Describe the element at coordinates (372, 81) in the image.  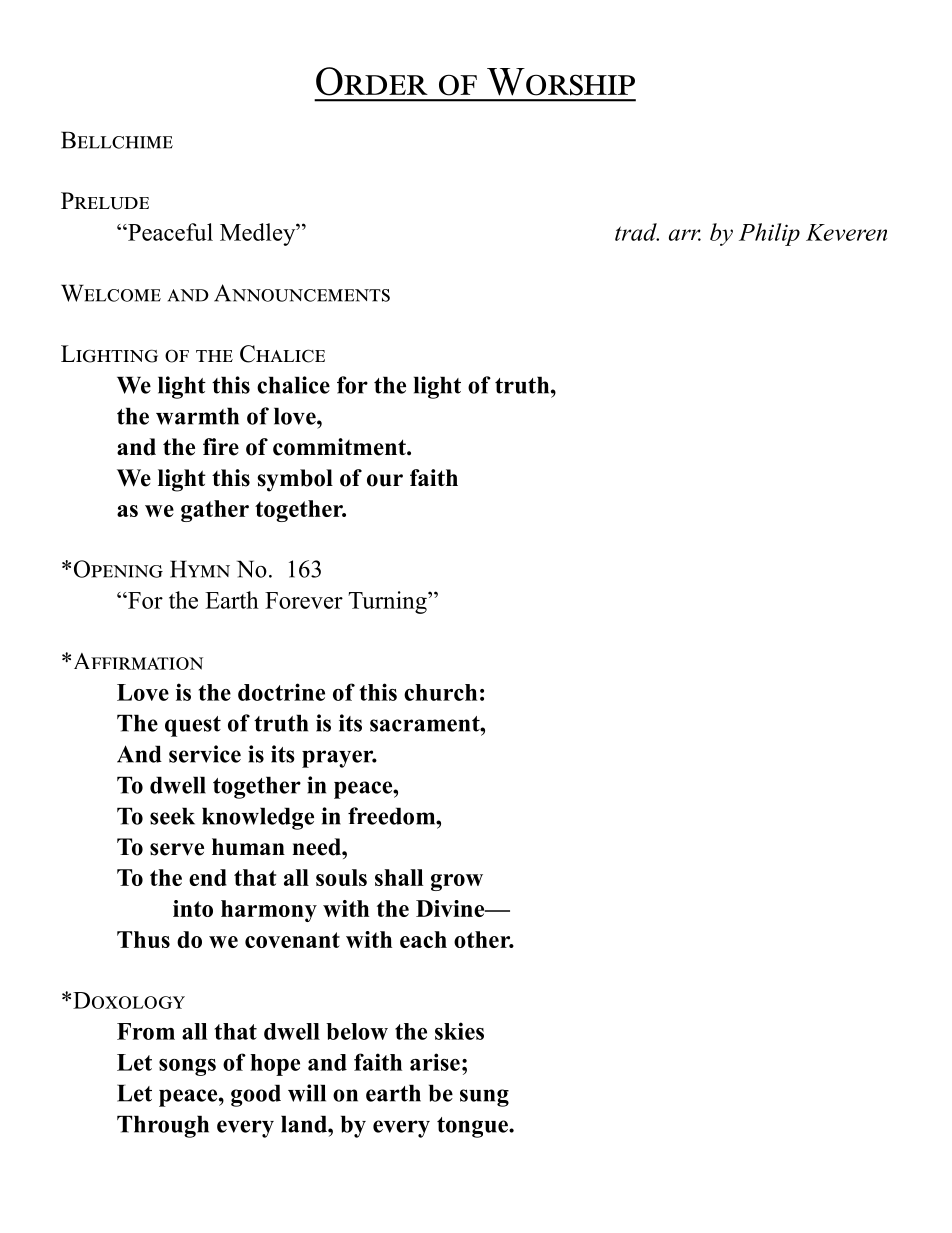
I see `Order` at that location.
